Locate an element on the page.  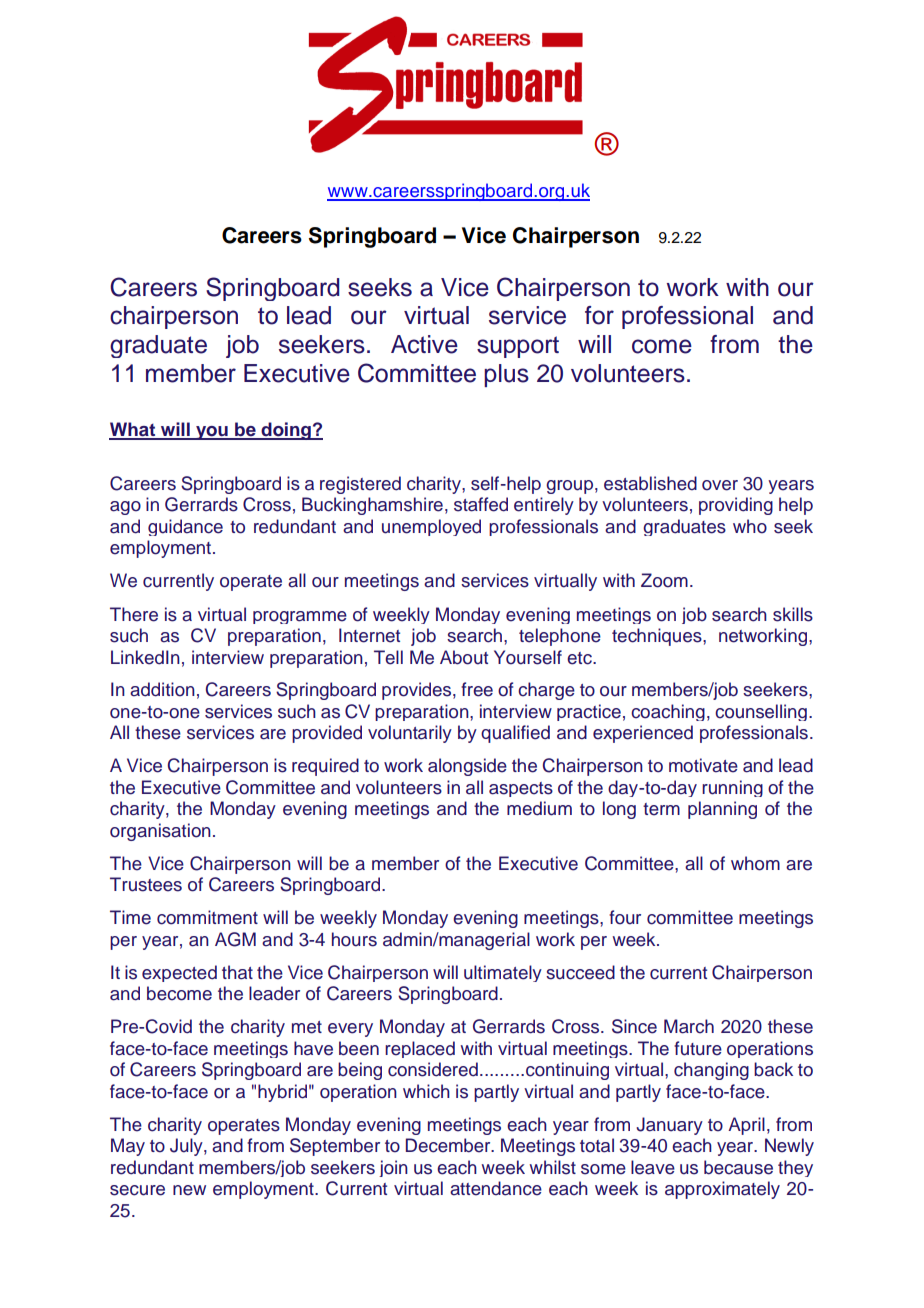
voluntarily is located at coordinates (410, 734).
